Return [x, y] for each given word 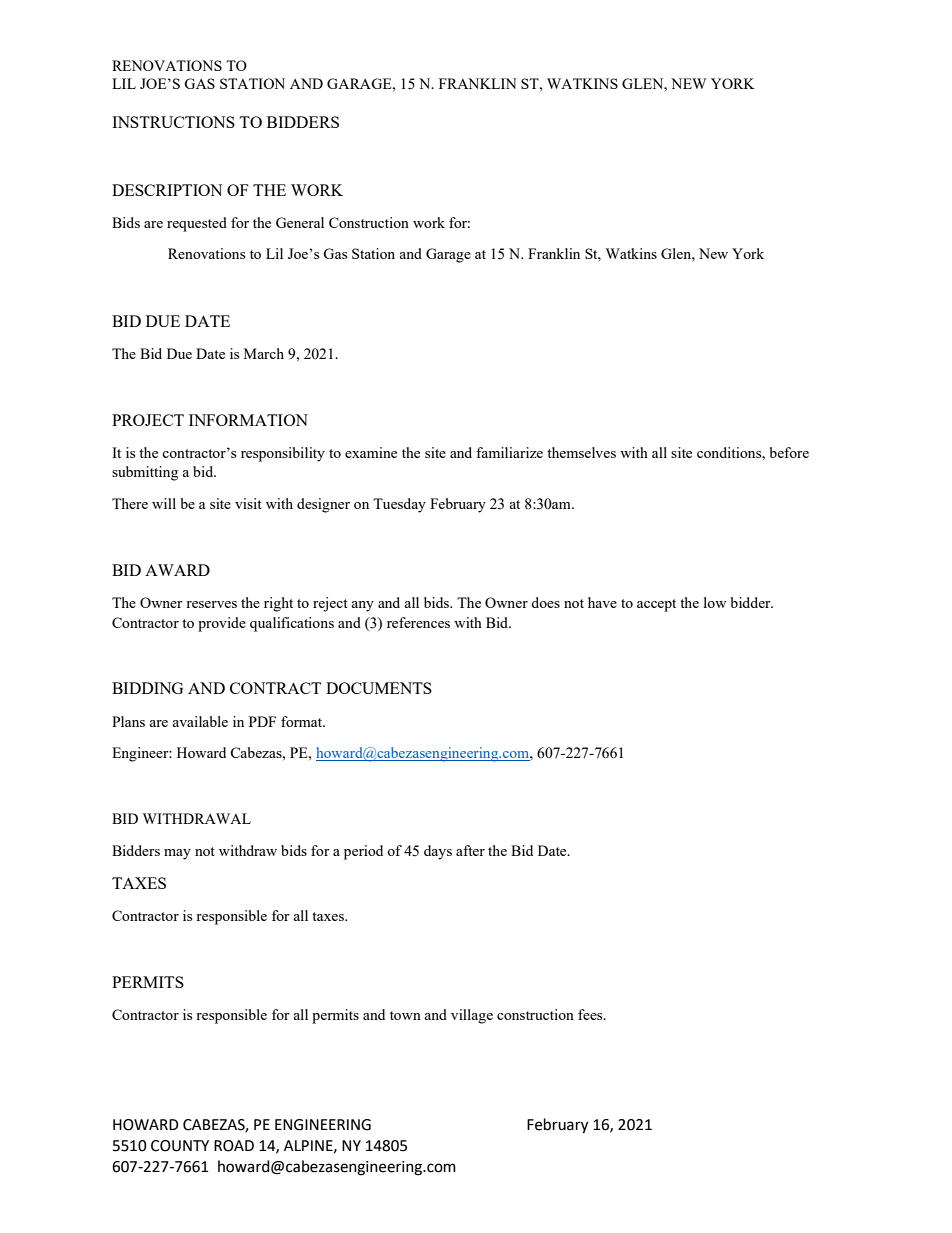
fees [591, 1014]
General [300, 222]
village [472, 1016]
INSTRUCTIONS [173, 122]
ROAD [234, 1146]
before [789, 452]
